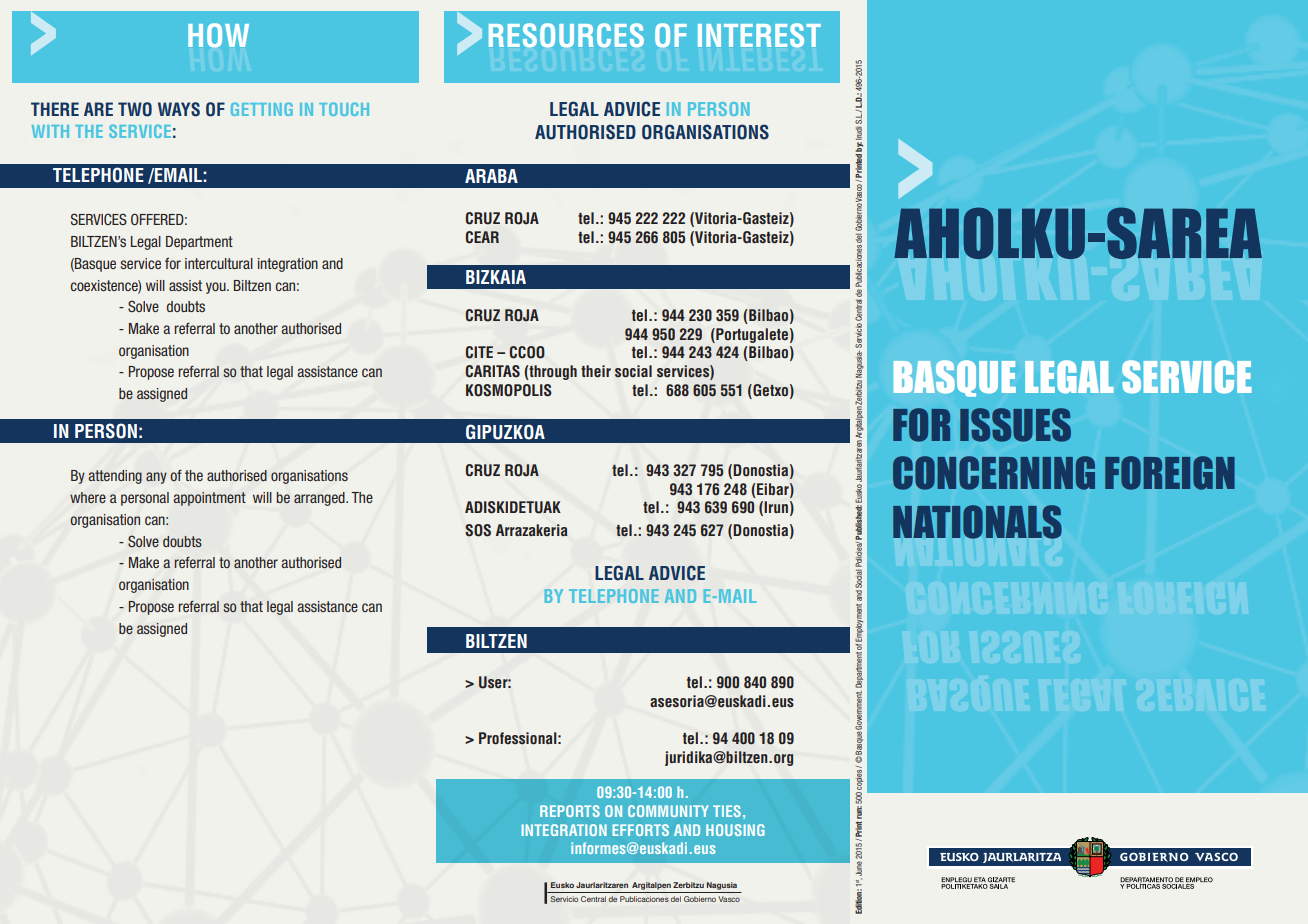 The image size is (1308, 924). I want to click on where, so click(88, 497).
